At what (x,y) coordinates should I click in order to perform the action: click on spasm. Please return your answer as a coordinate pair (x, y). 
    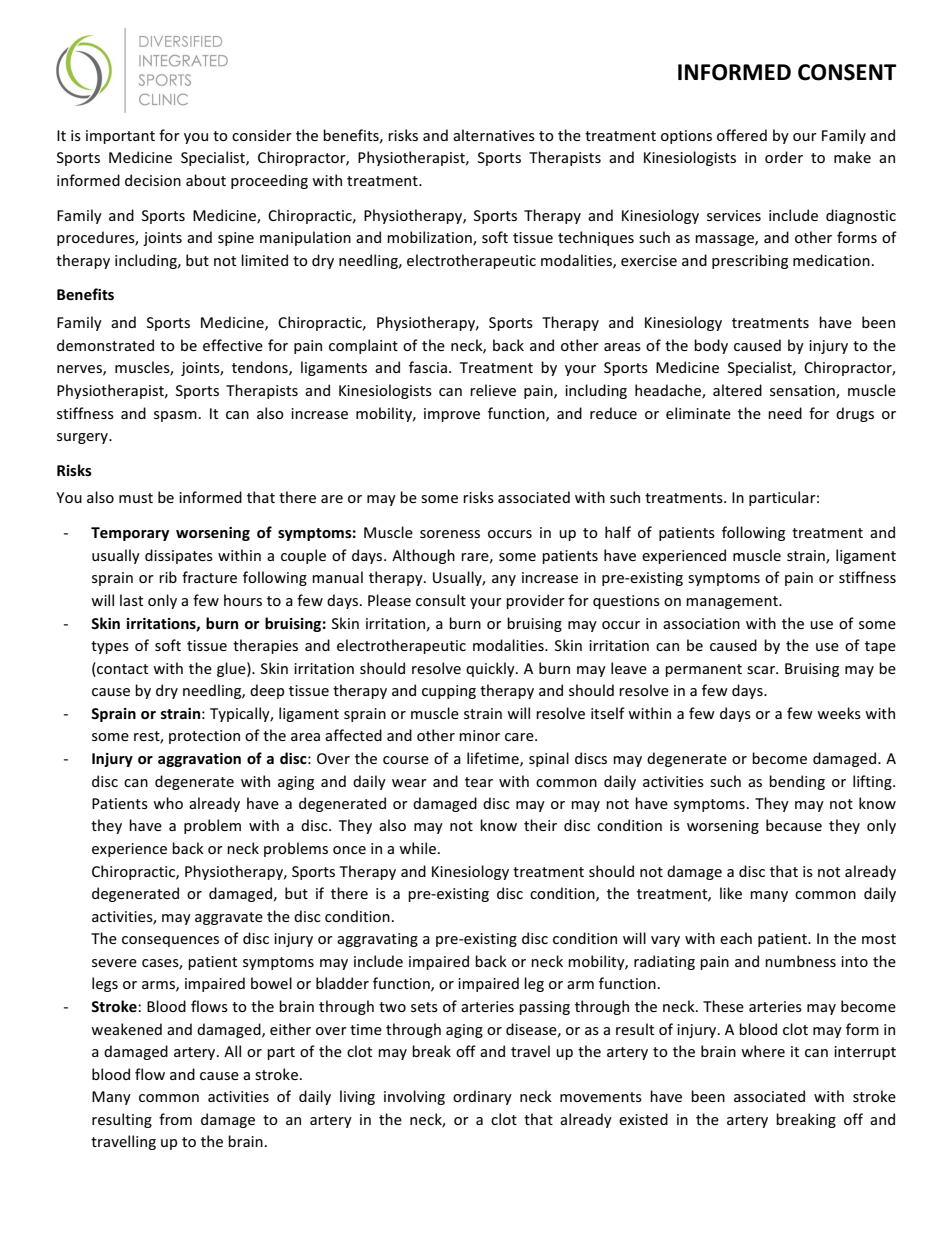
    Looking at the image, I should click on (175, 416).
